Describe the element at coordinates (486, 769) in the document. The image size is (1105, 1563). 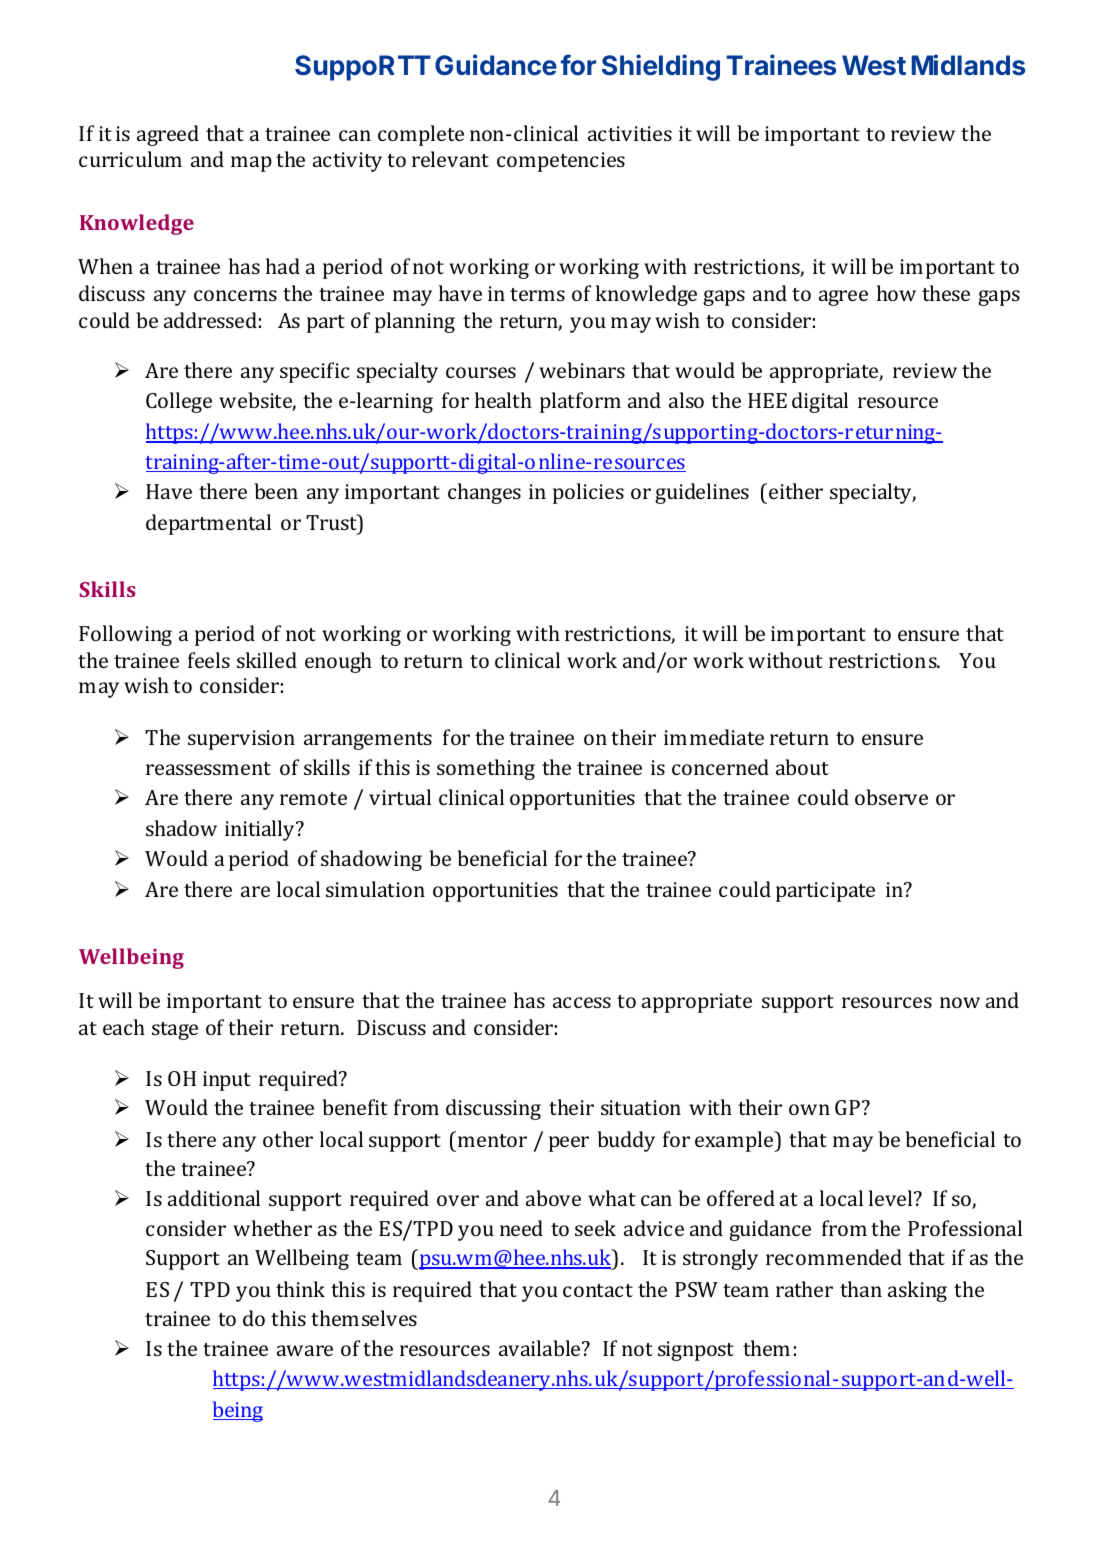
I see `something` at that location.
